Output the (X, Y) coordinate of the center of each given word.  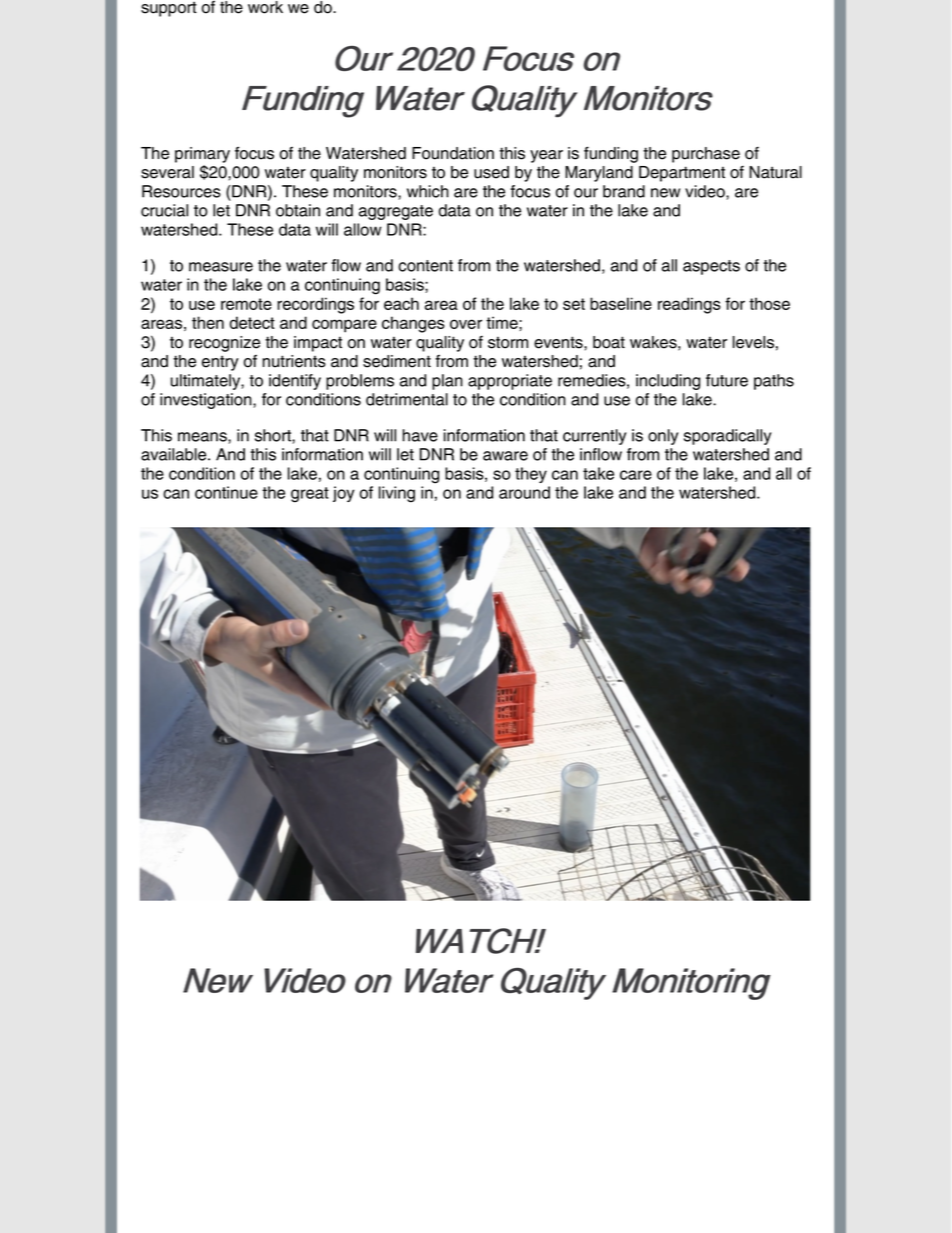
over (466, 324)
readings (689, 305)
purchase (706, 155)
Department (682, 174)
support (169, 9)
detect (252, 322)
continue (226, 492)
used (491, 172)
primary (202, 155)
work (265, 7)
